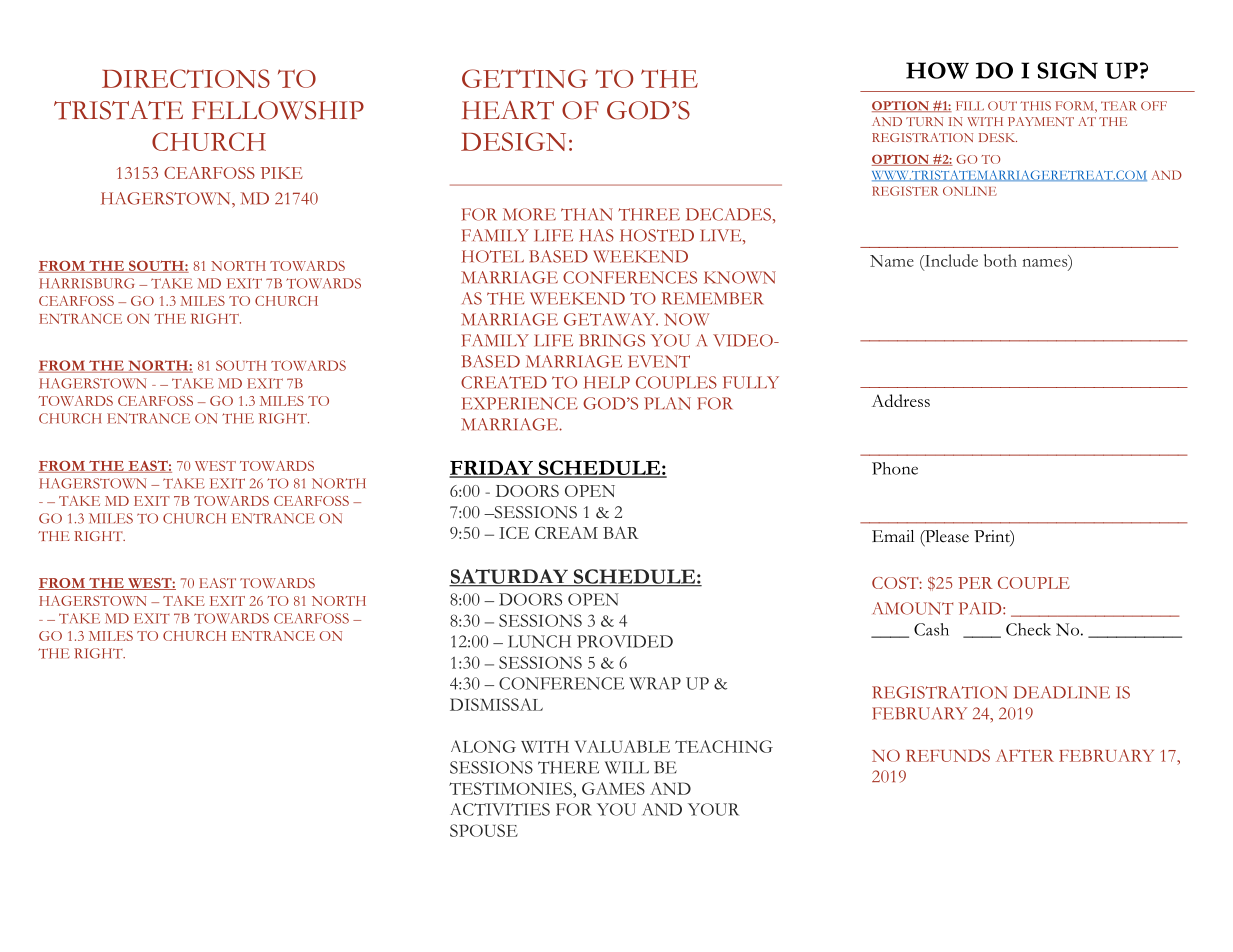  I want to click on PROVIDED, so click(625, 641).
